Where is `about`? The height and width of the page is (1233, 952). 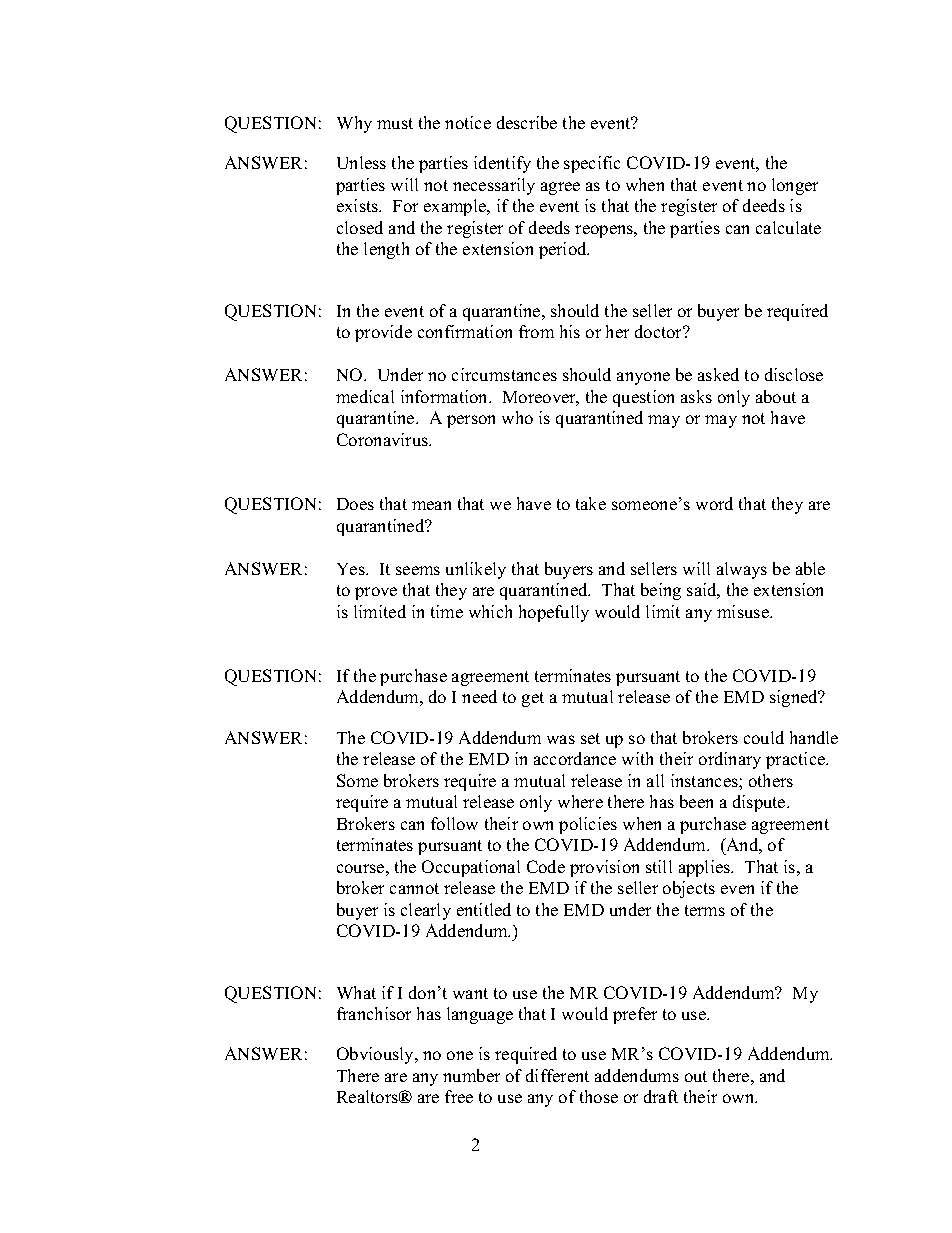 about is located at coordinates (776, 396).
